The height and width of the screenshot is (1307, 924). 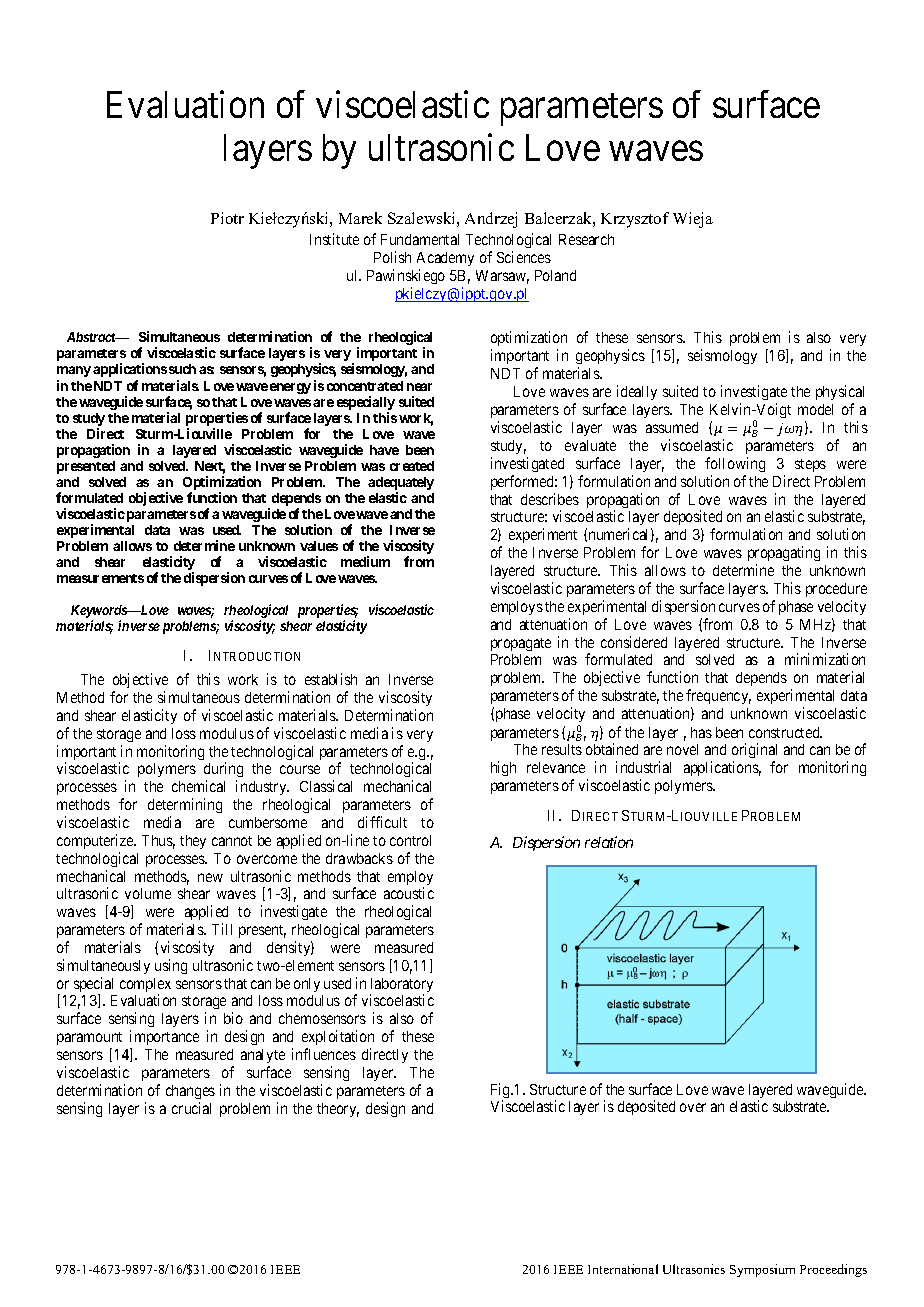 I want to click on measurements, so click(x=100, y=578).
